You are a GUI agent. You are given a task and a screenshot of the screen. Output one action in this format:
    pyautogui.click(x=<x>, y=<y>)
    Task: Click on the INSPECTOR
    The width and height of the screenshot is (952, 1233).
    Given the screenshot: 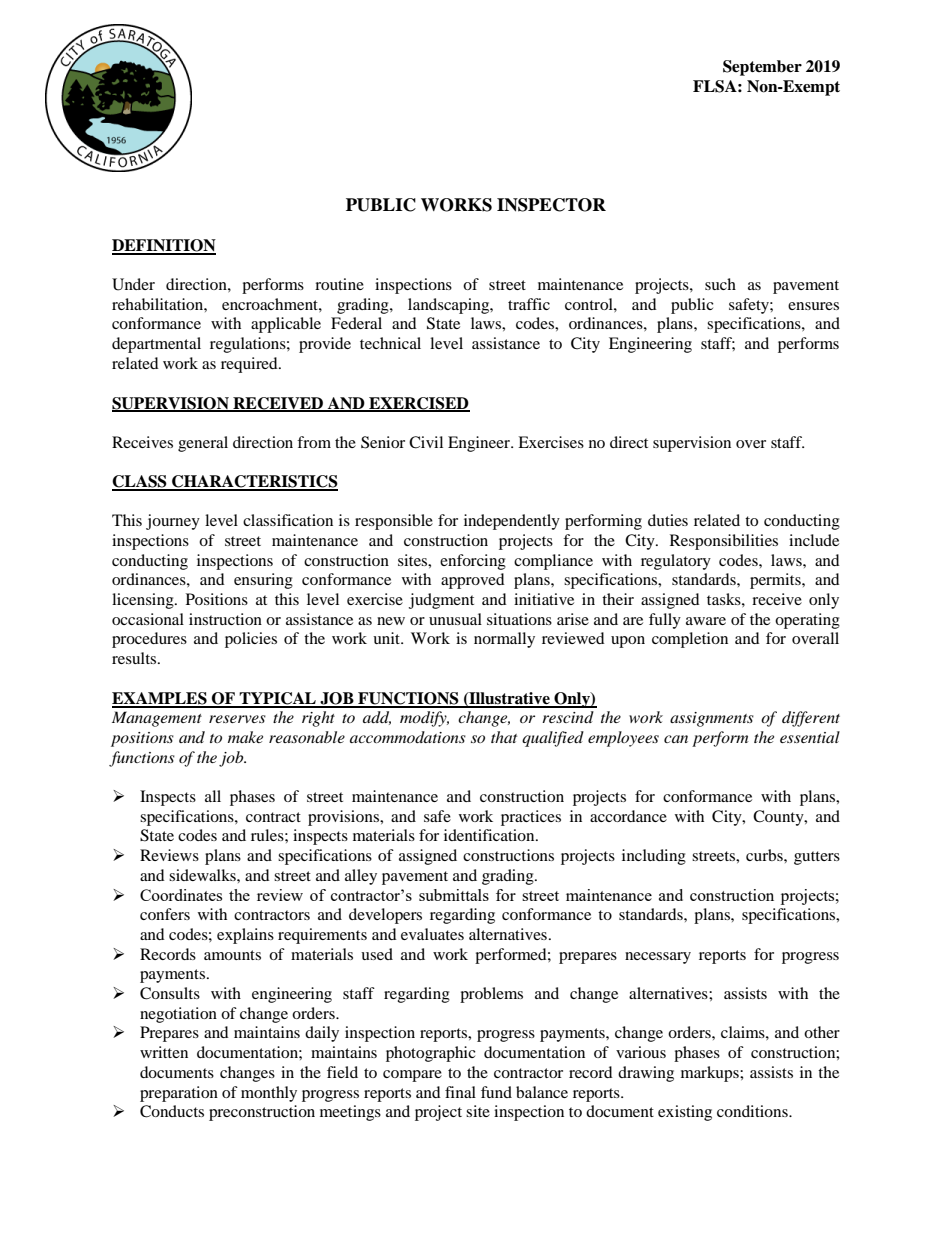 What is the action you would take?
    pyautogui.click(x=551, y=205)
